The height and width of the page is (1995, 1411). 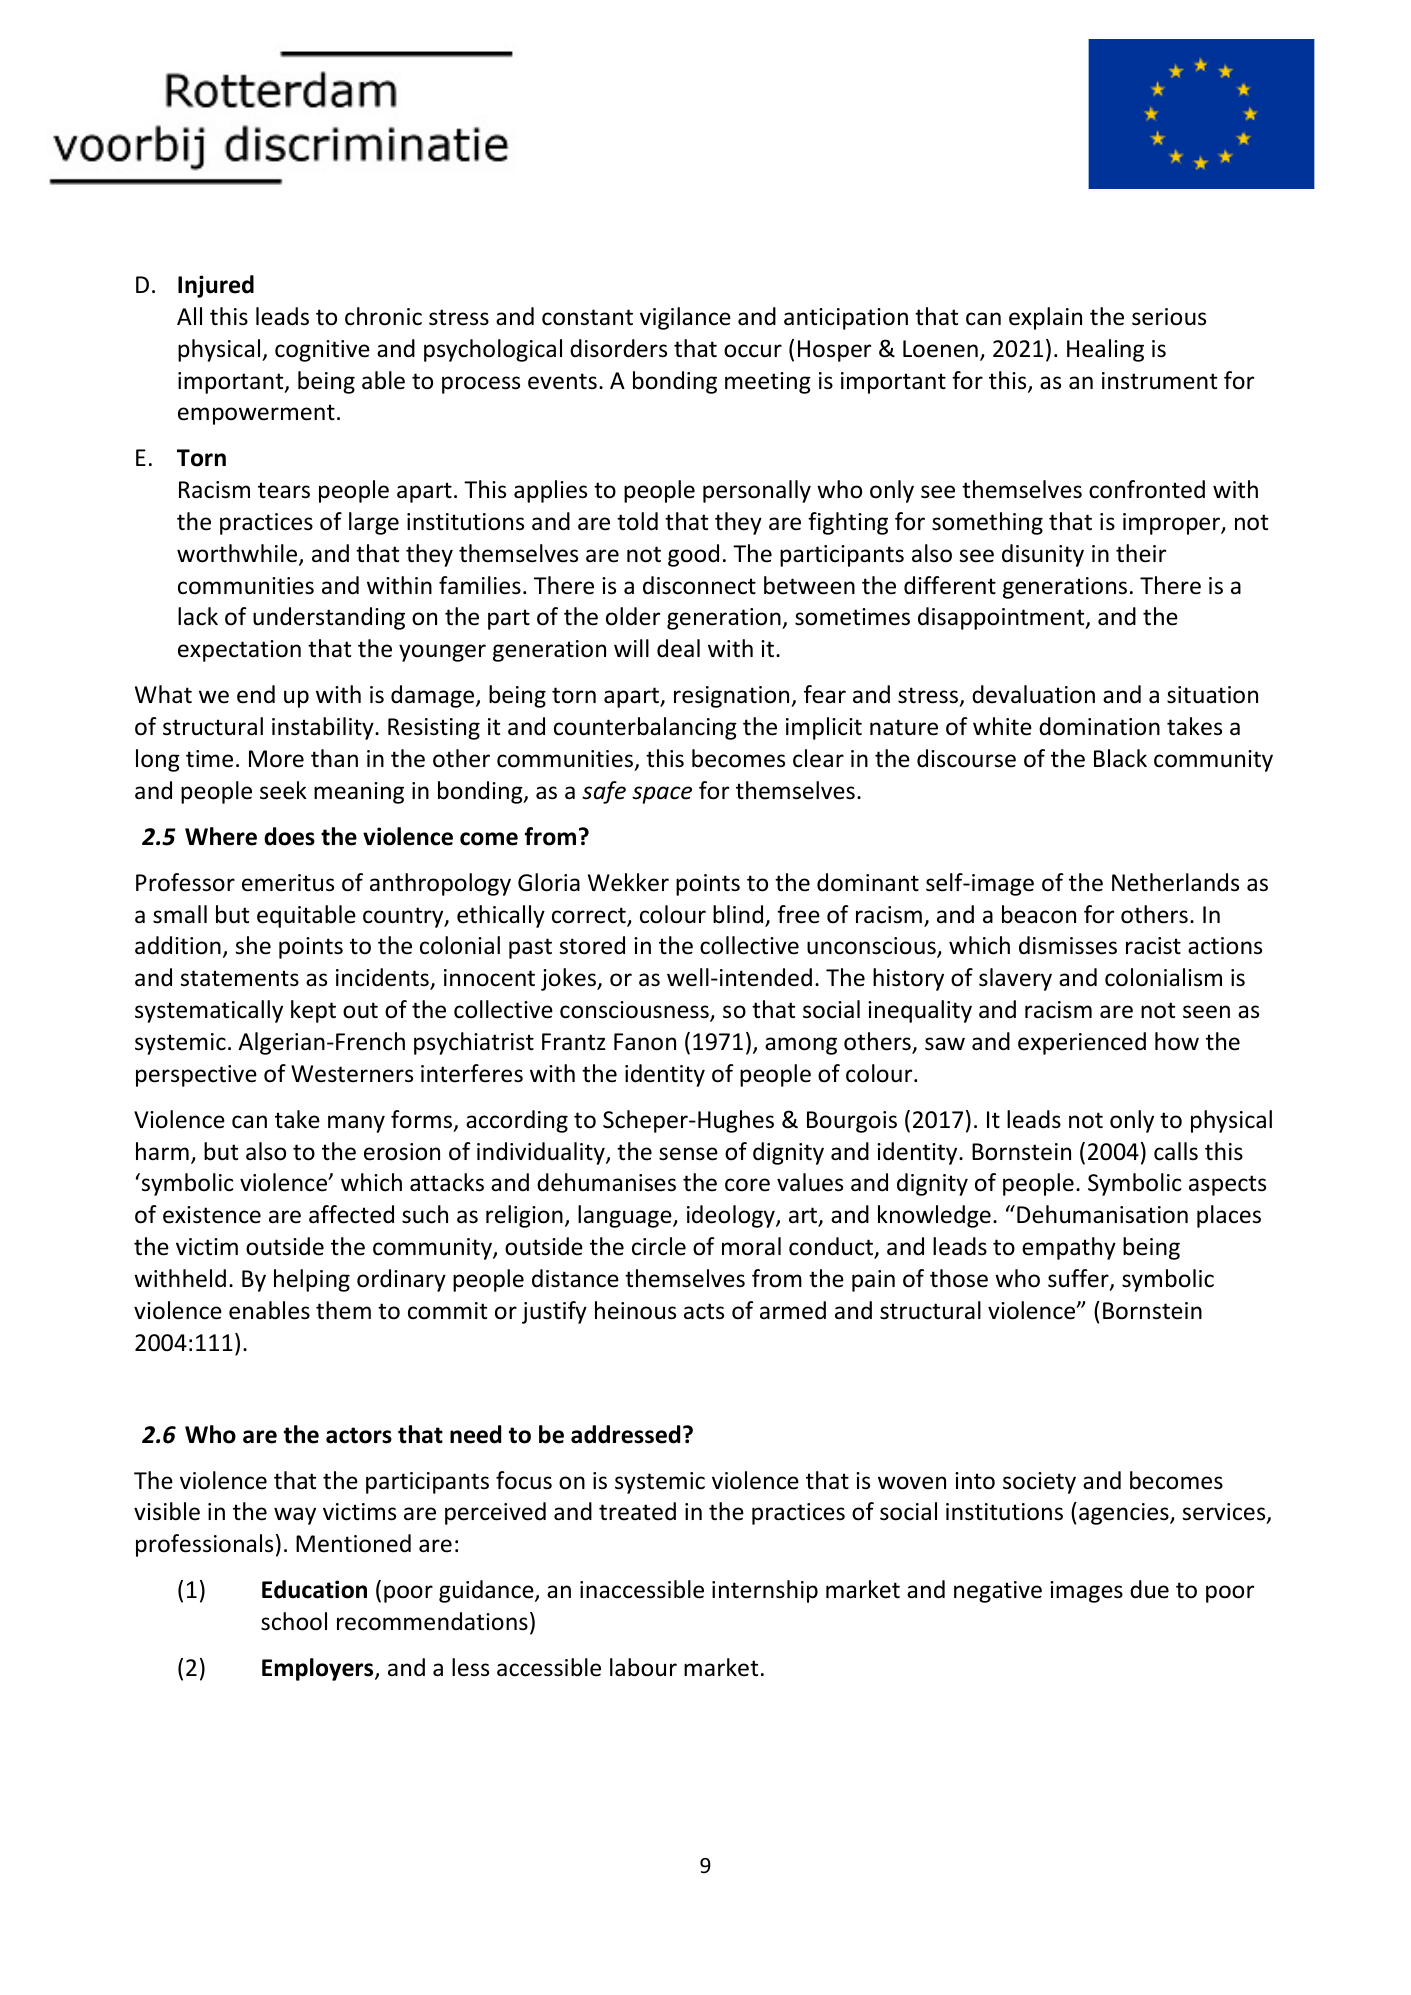 What do you see at coordinates (1105, 350) in the page?
I see `Healing` at bounding box center [1105, 350].
